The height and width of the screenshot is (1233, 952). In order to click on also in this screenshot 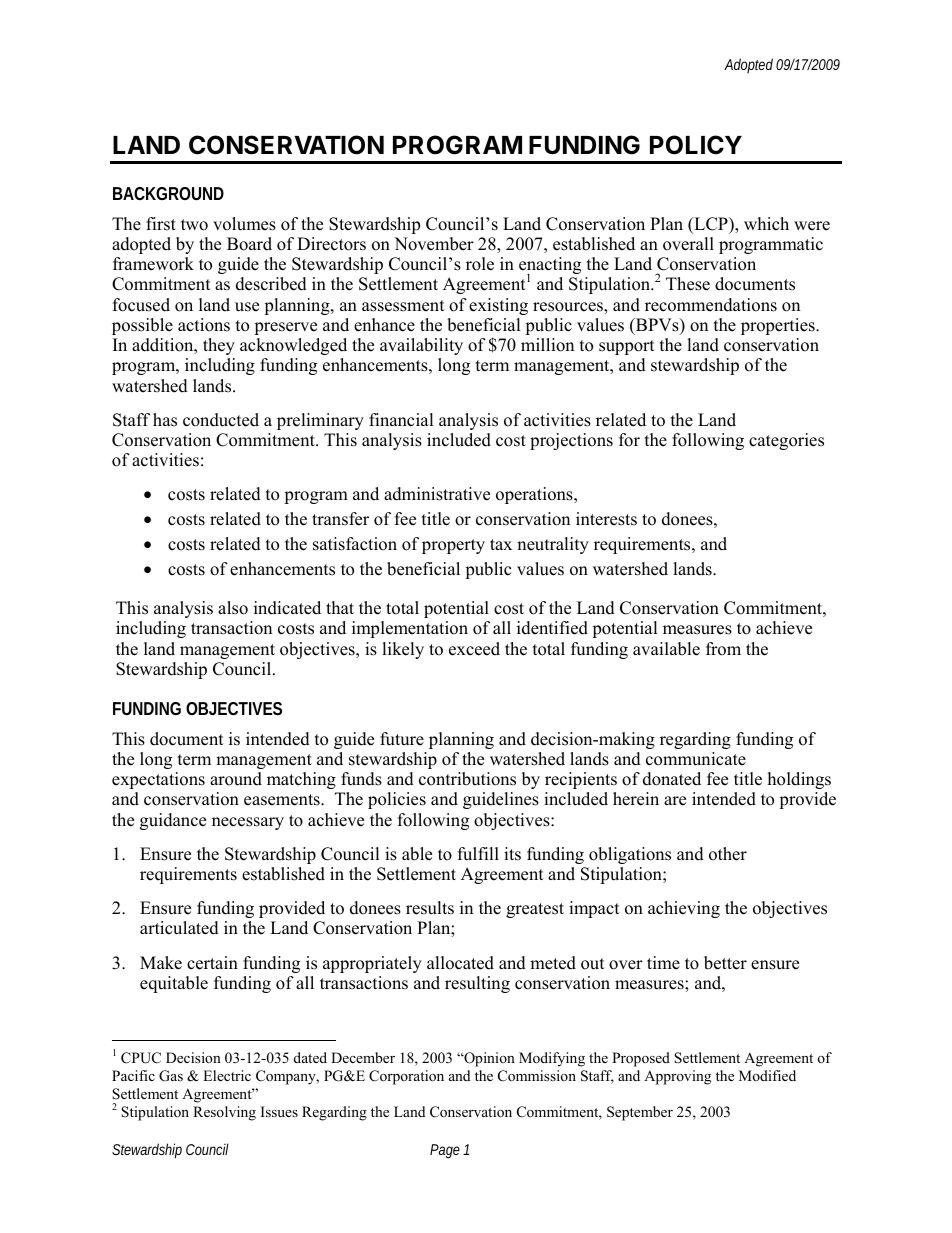, I will do `click(233, 608)`.
